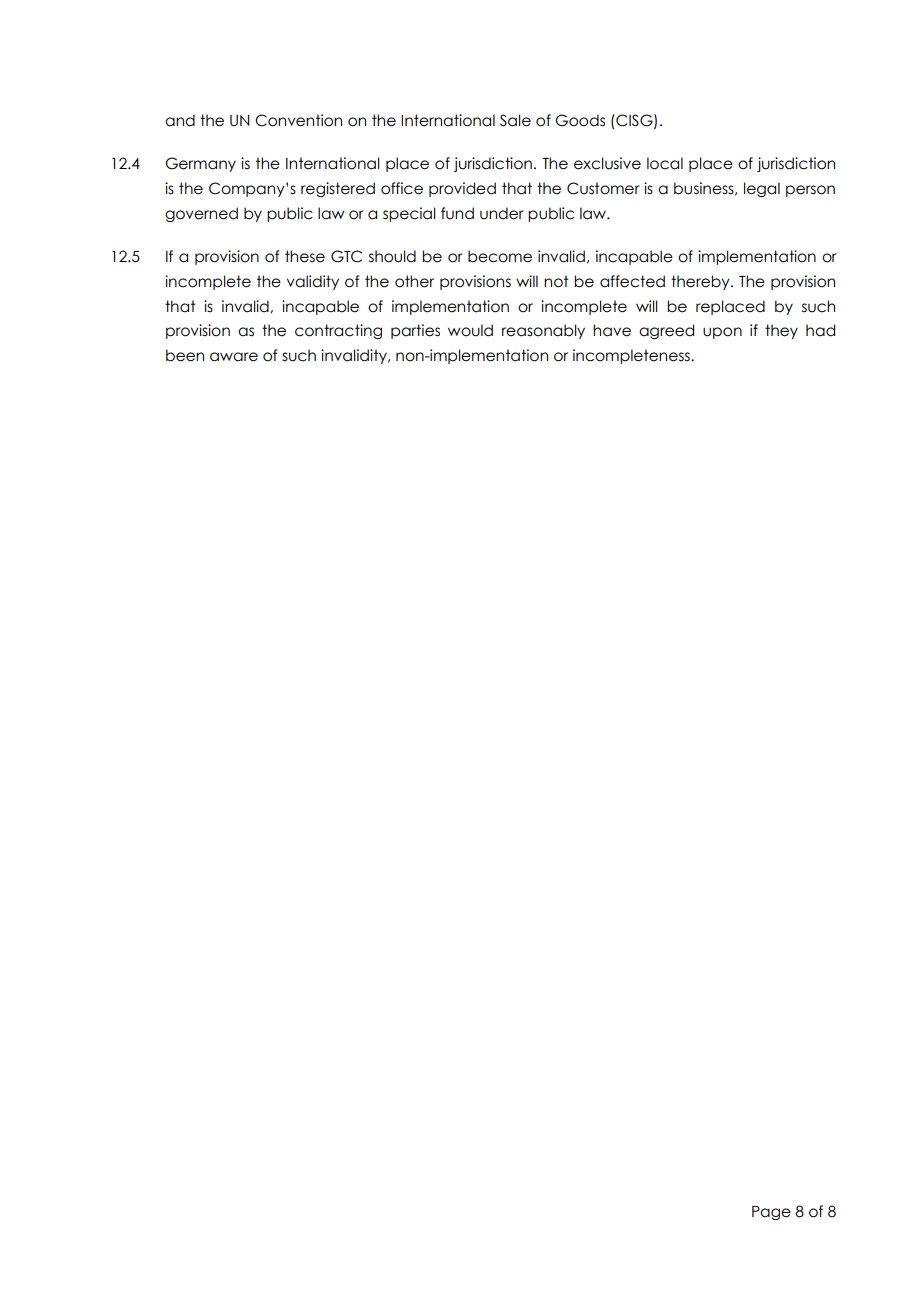 This screenshot has width=924, height=1308. Describe the element at coordinates (666, 331) in the screenshot. I see `agreed` at that location.
